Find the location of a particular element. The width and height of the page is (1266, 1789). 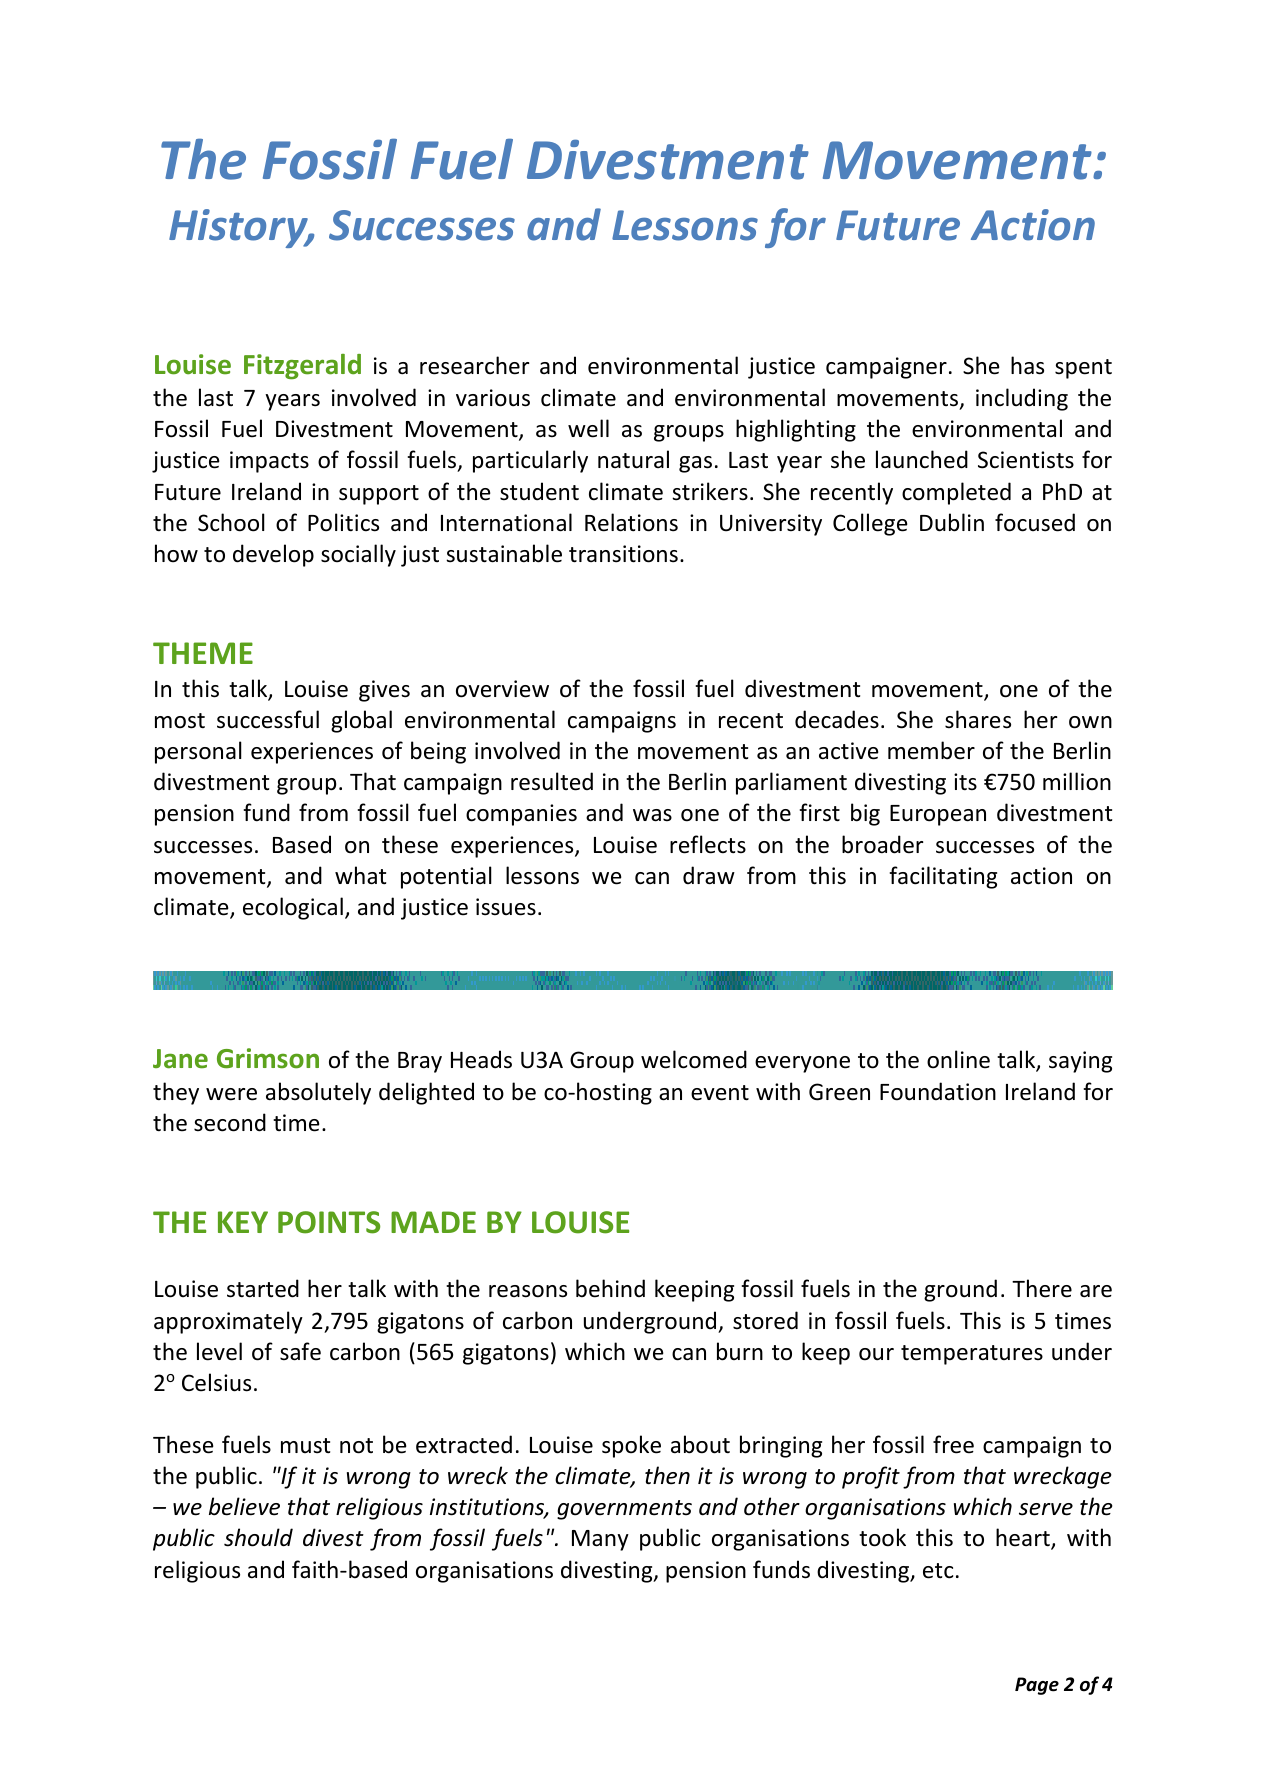

should is located at coordinates (258, 1537).
